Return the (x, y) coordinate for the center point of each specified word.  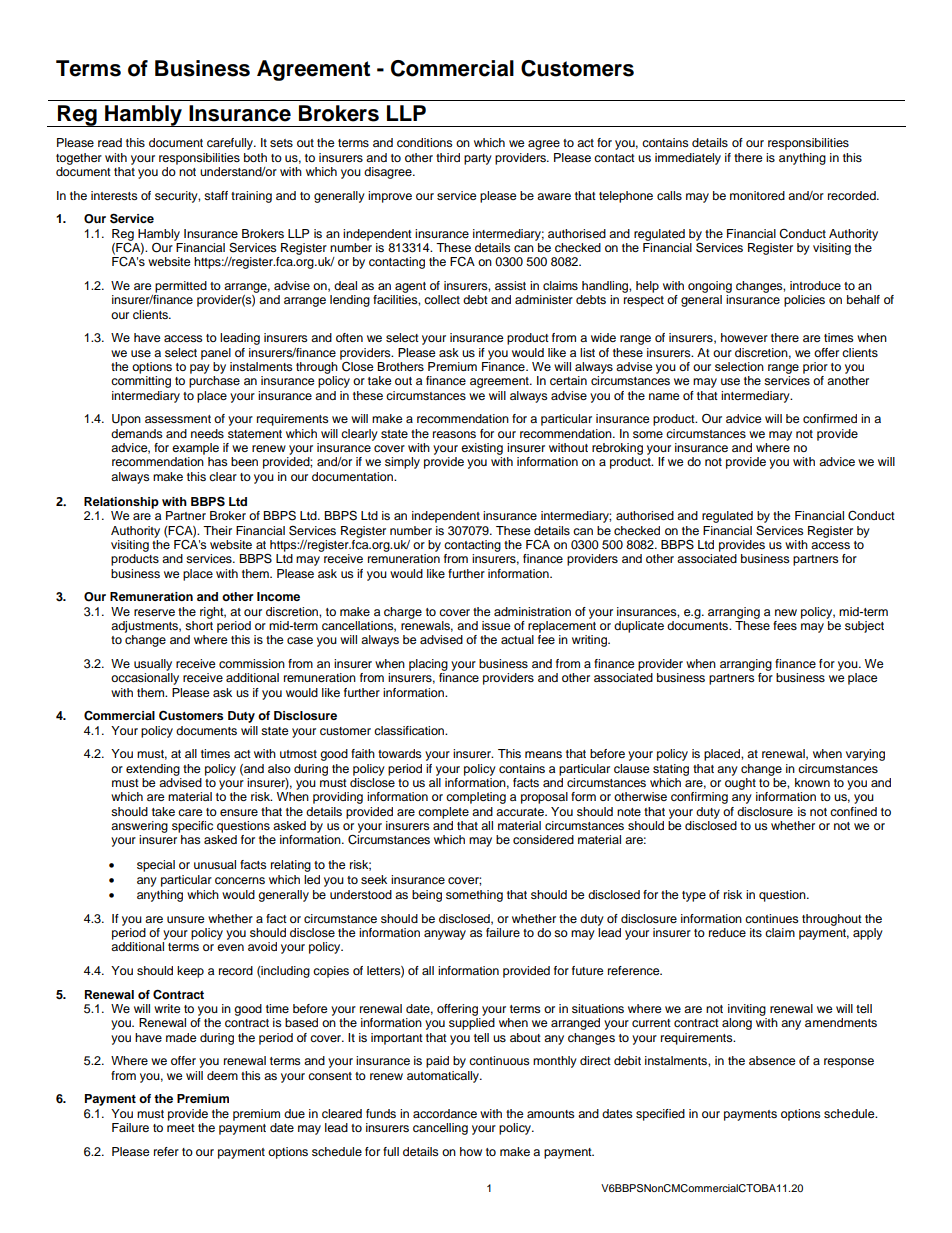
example (195, 449)
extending (153, 770)
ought (740, 784)
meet (181, 1128)
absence (772, 1060)
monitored (757, 195)
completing (476, 798)
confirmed (830, 418)
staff (216, 195)
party (478, 159)
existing (482, 449)
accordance (445, 1113)
